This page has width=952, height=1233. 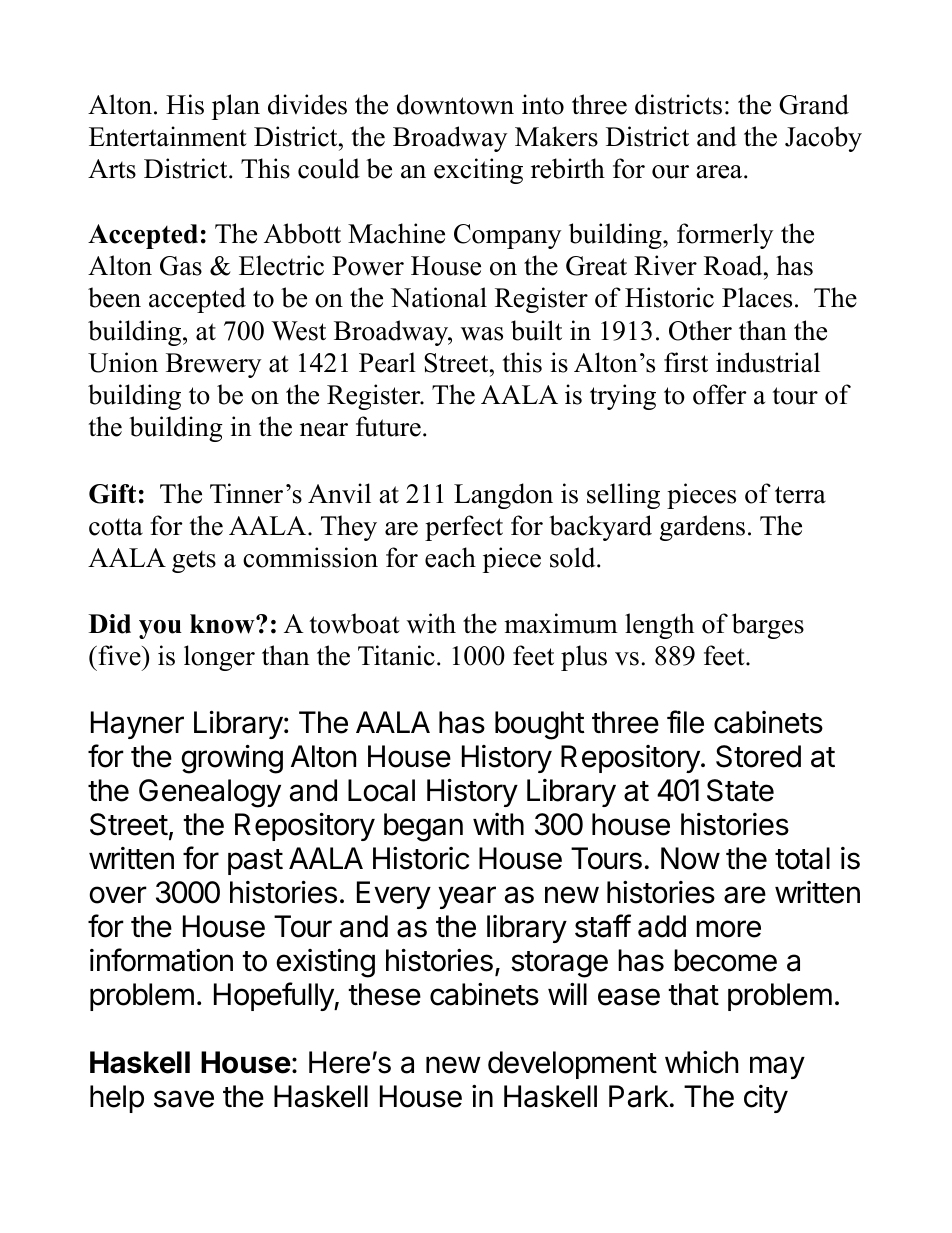 What do you see at coordinates (210, 793) in the page?
I see `Genealogy` at bounding box center [210, 793].
